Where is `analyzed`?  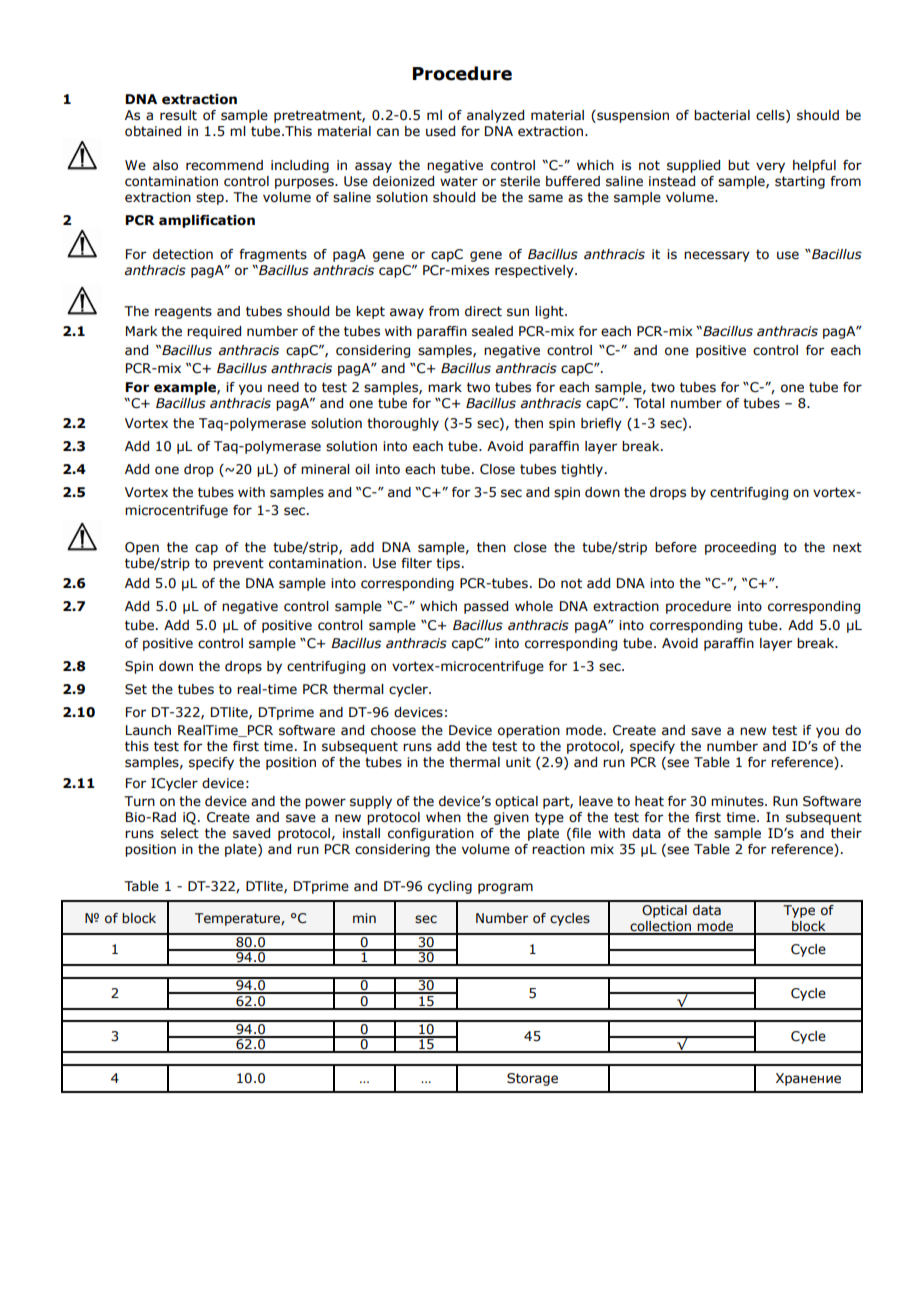 analyzed is located at coordinates (495, 116).
